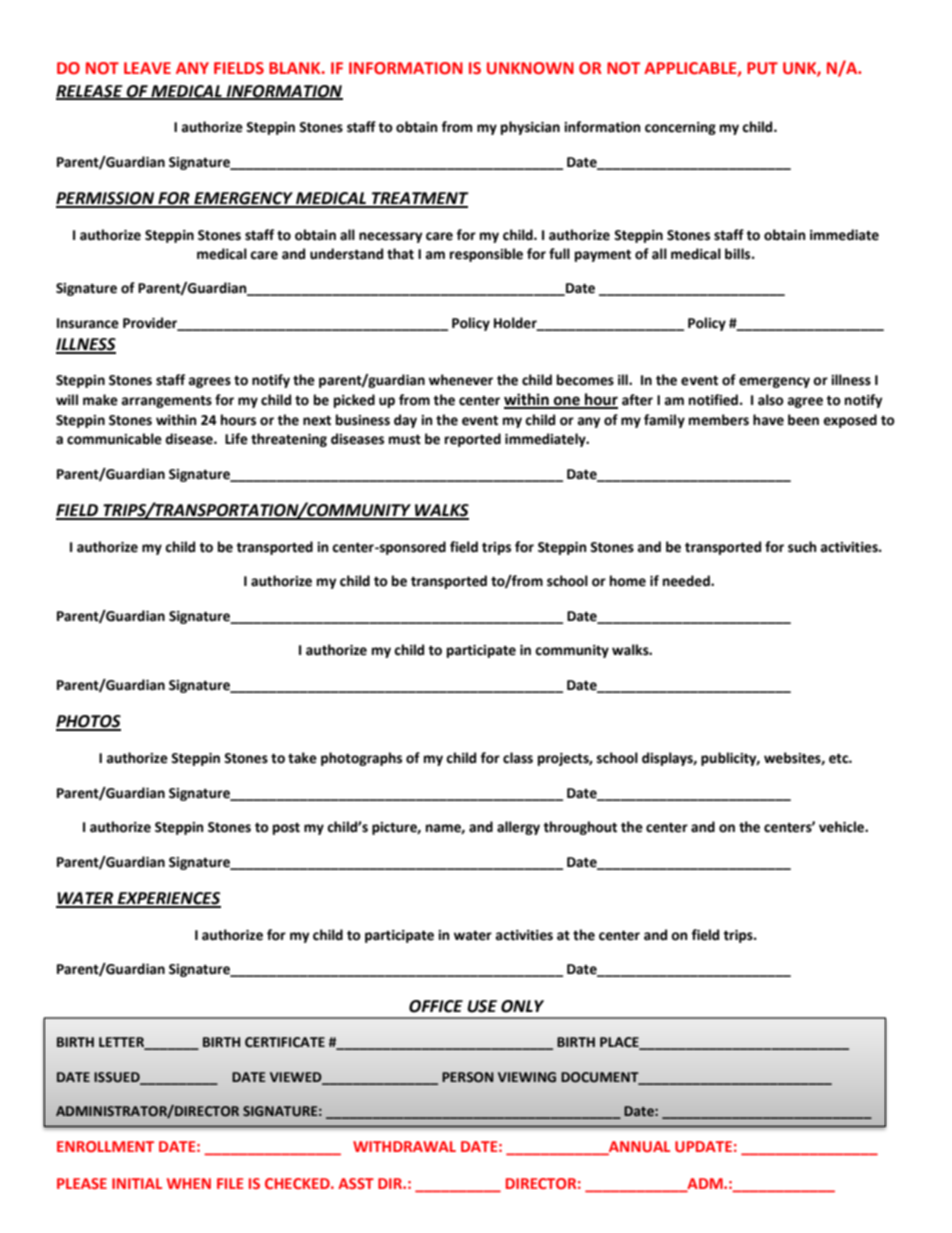 The image size is (952, 1233). Describe the element at coordinates (147, 68) in the screenshot. I see `LEAVE` at that location.
